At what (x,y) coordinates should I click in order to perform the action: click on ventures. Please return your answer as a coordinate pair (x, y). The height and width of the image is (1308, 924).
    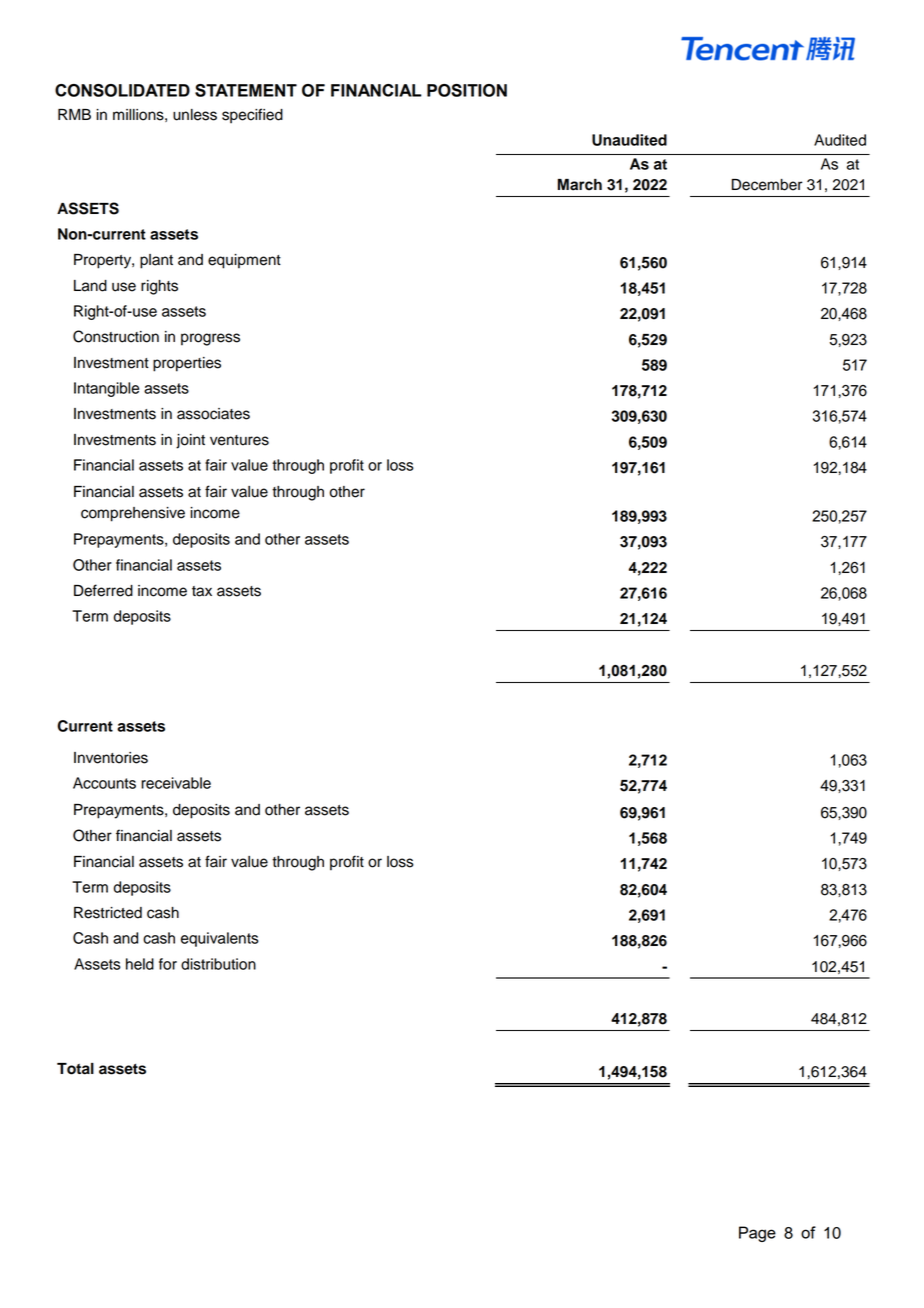
    Looking at the image, I should click on (239, 440).
